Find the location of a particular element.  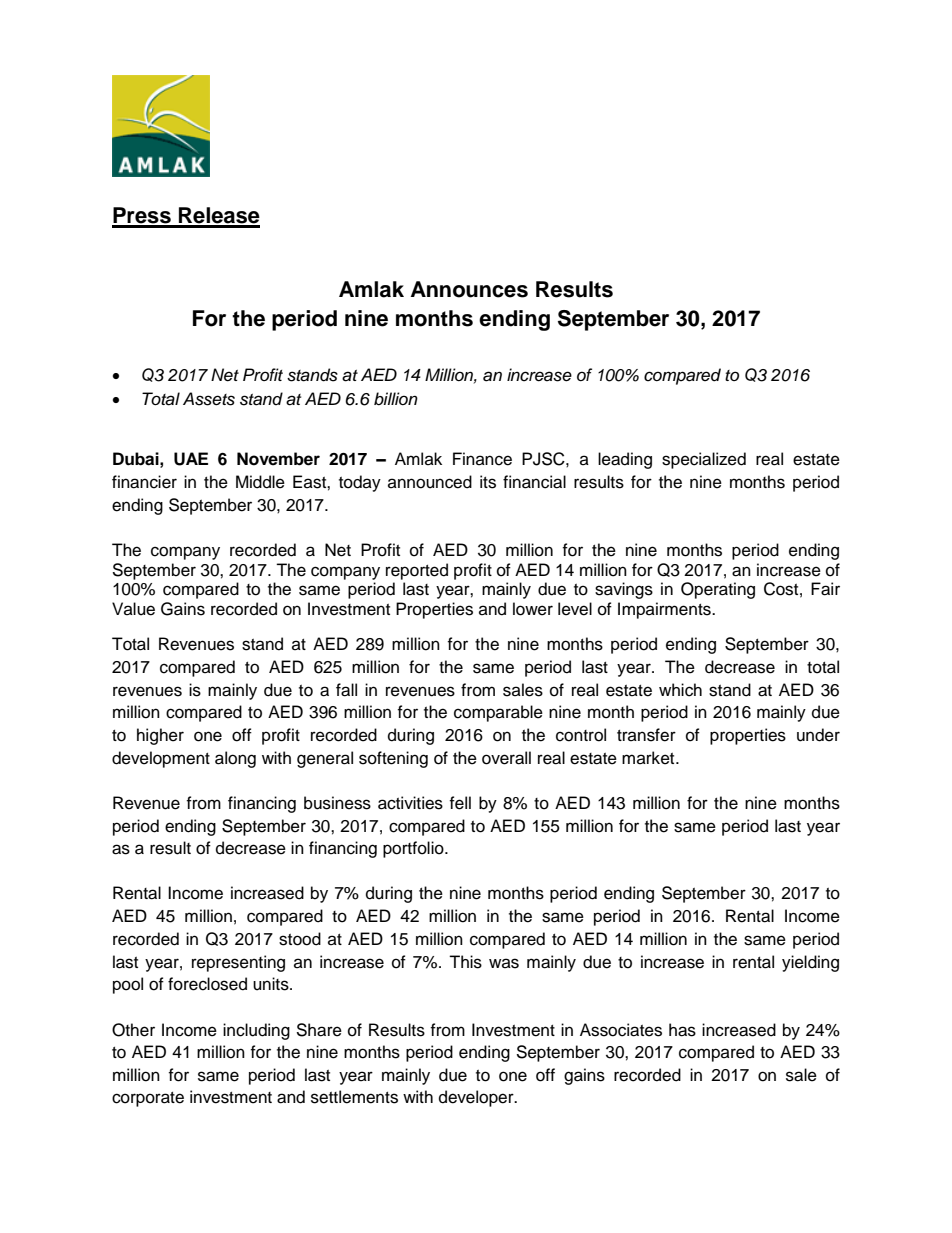

which is located at coordinates (680, 690).
